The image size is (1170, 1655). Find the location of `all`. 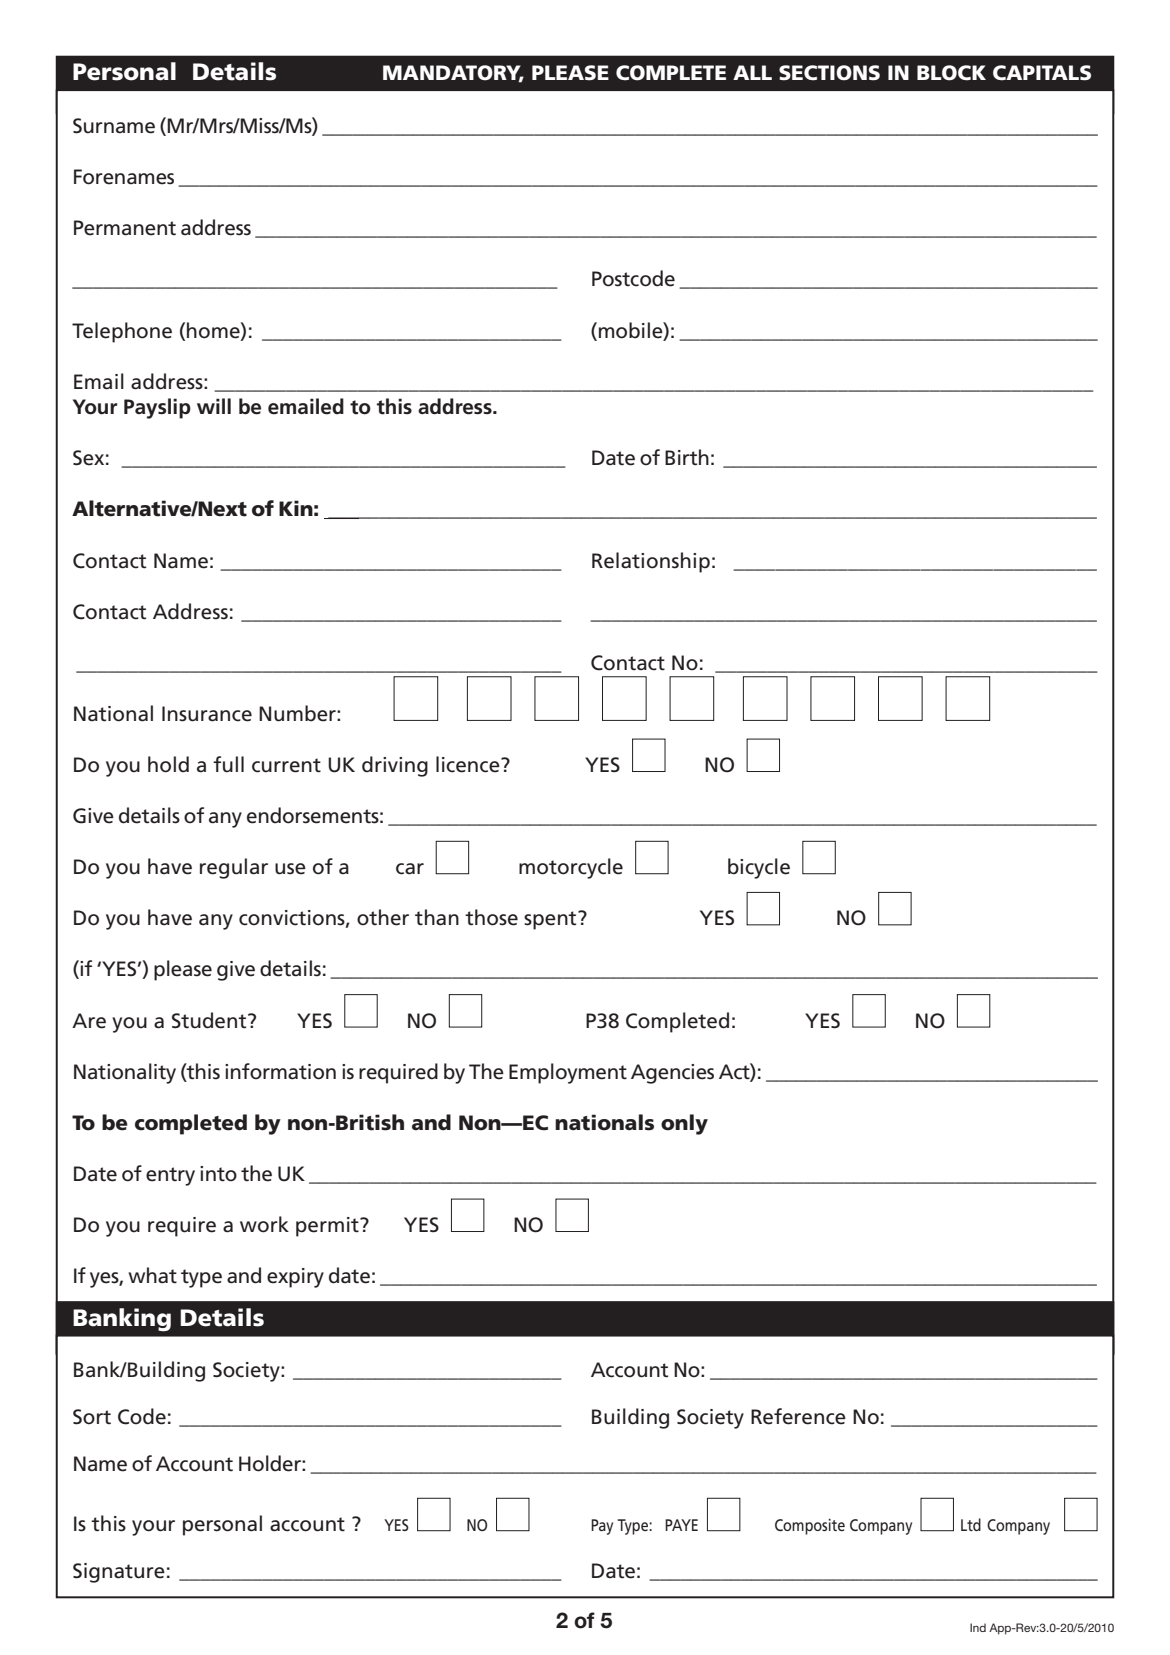

all is located at coordinates (752, 72).
